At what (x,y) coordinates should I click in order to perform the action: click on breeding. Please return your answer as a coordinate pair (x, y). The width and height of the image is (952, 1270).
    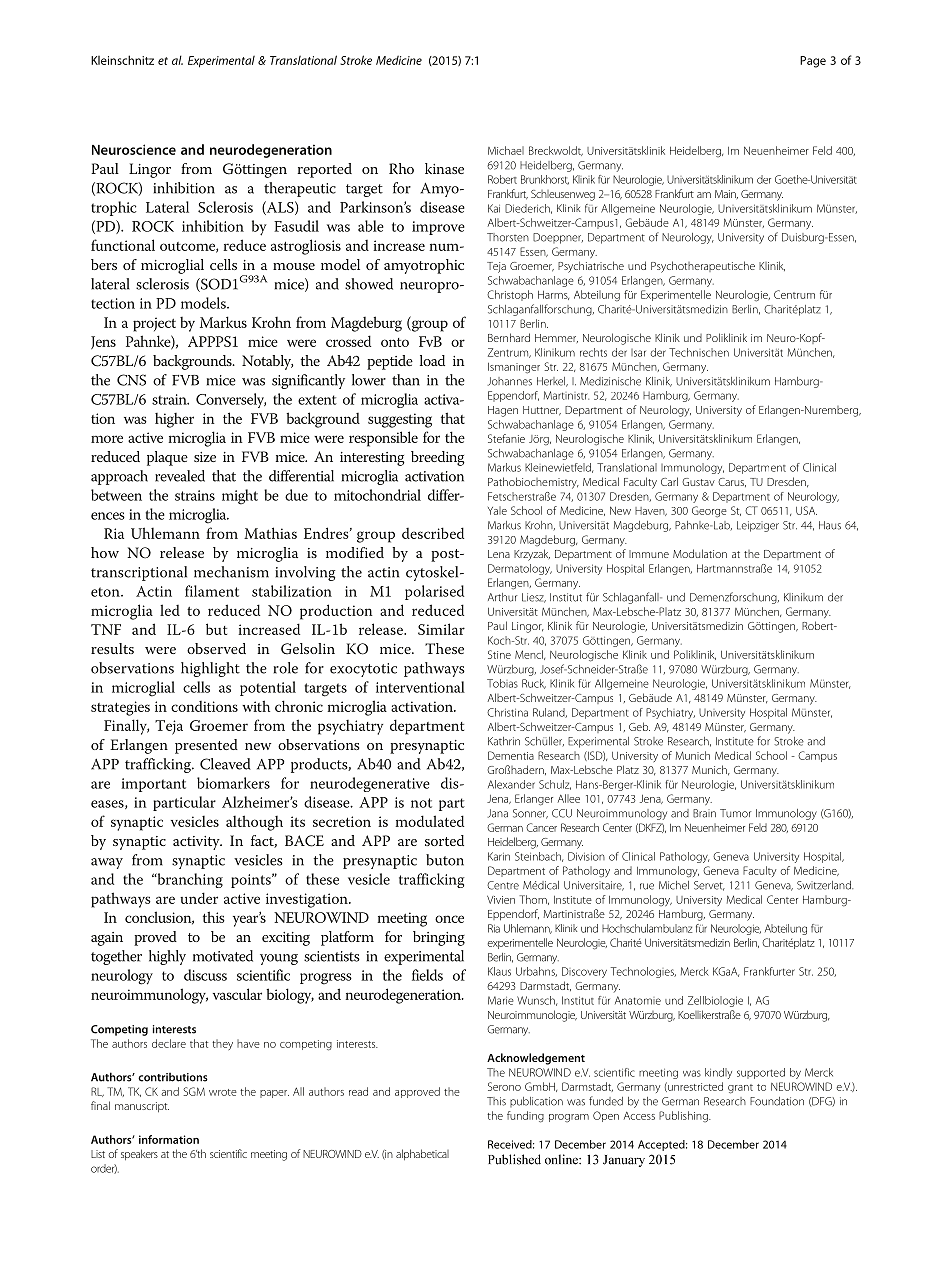
    Looking at the image, I should click on (438, 458).
